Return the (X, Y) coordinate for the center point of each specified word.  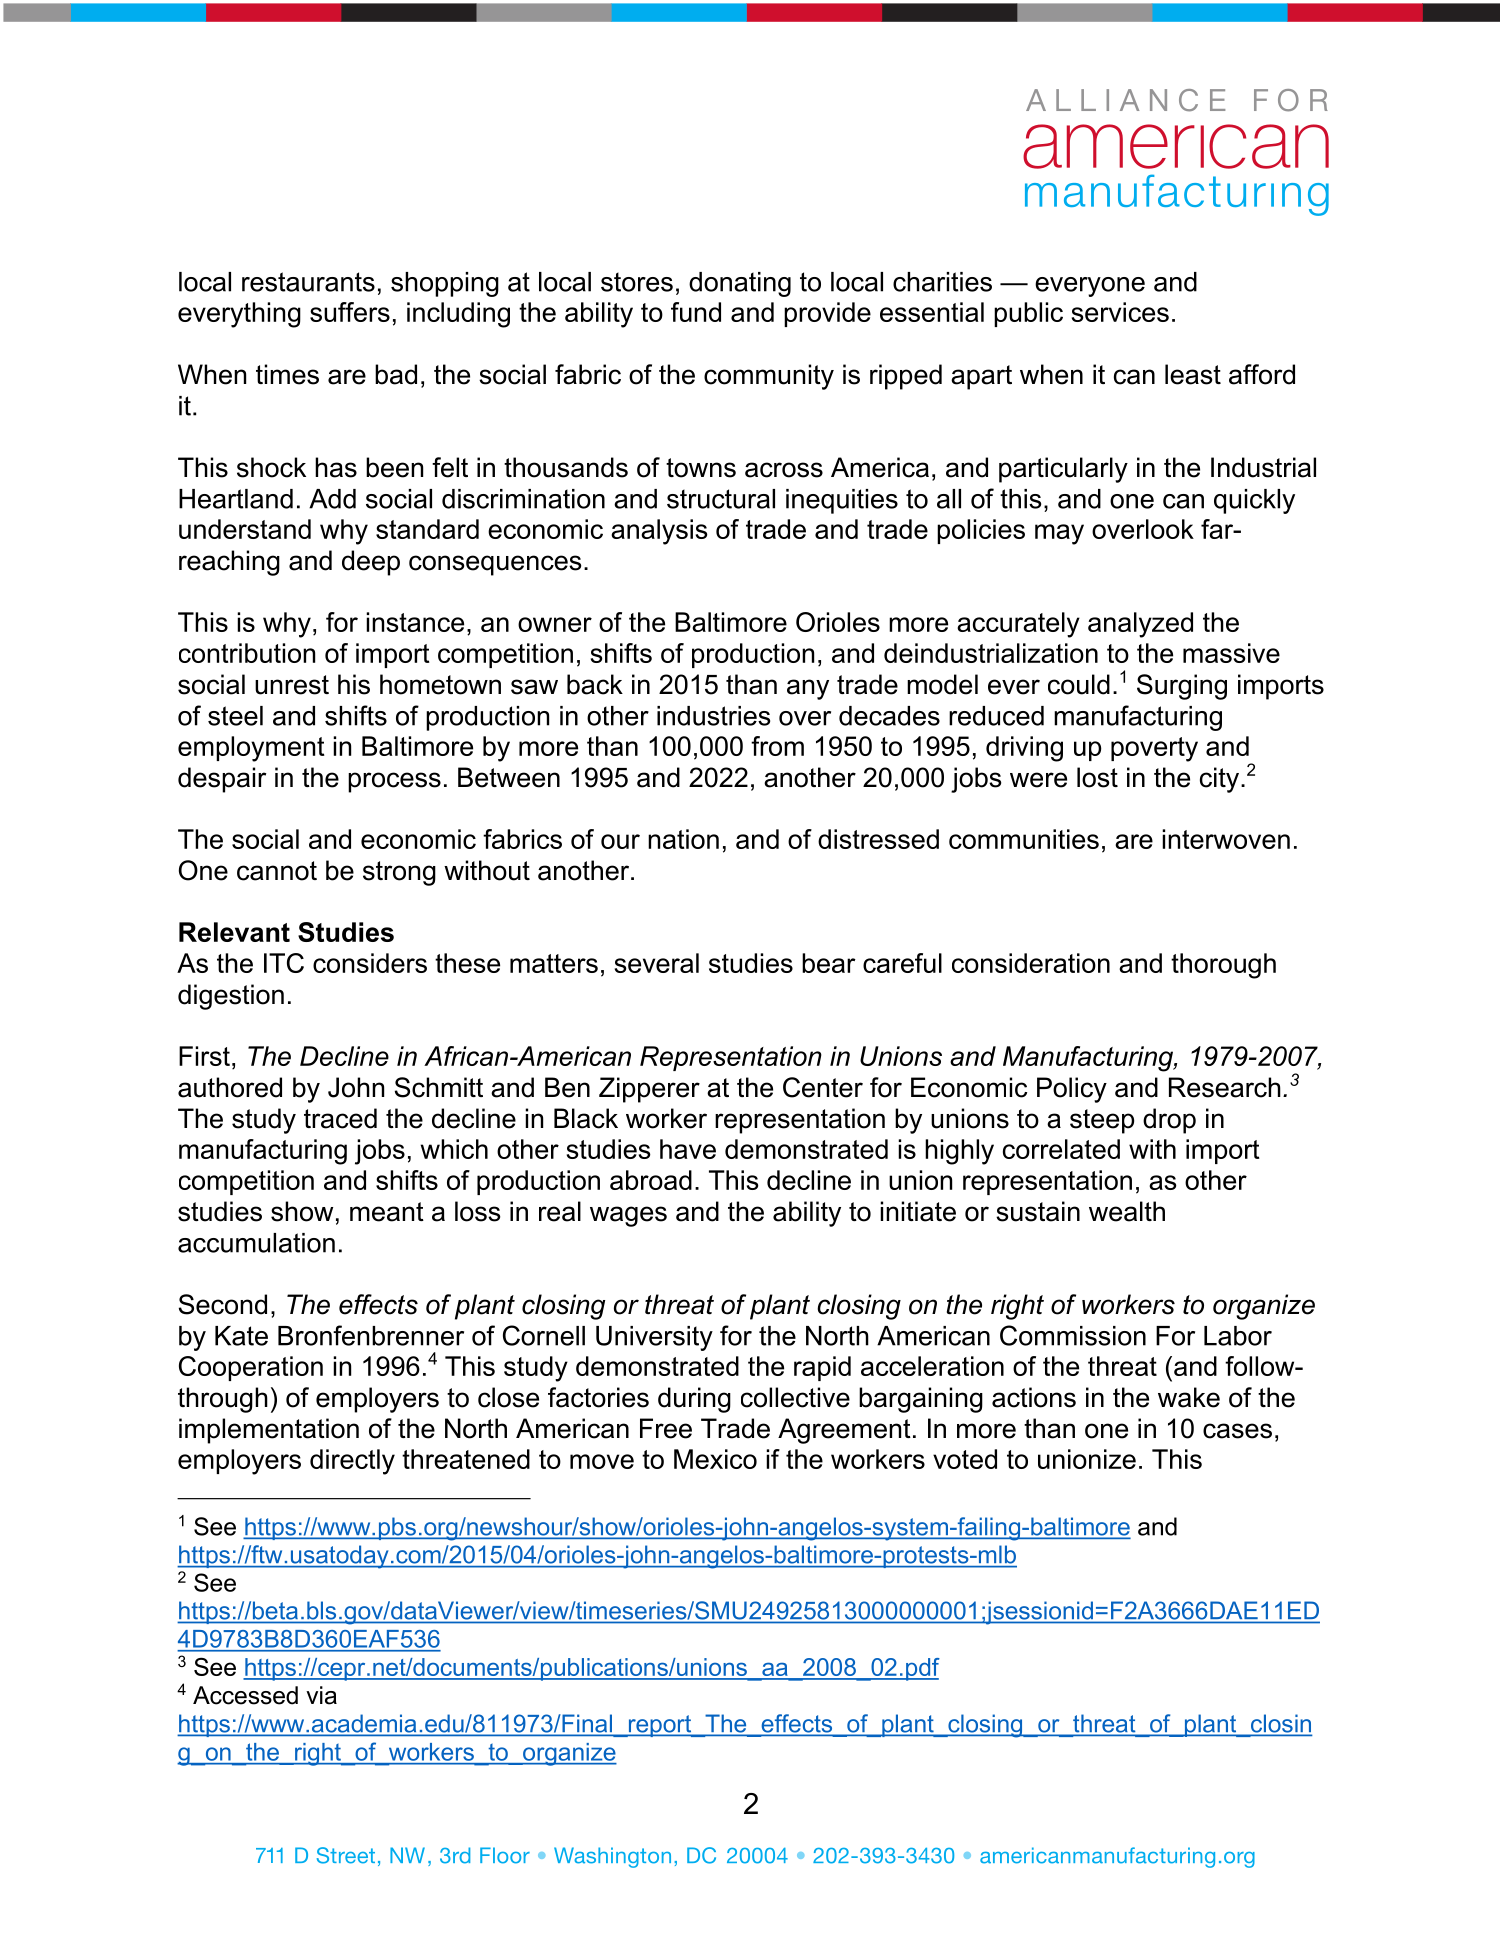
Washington (612, 1857)
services (1120, 312)
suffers (350, 312)
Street (346, 1855)
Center (823, 1087)
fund (696, 312)
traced (340, 1118)
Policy (1072, 1090)
